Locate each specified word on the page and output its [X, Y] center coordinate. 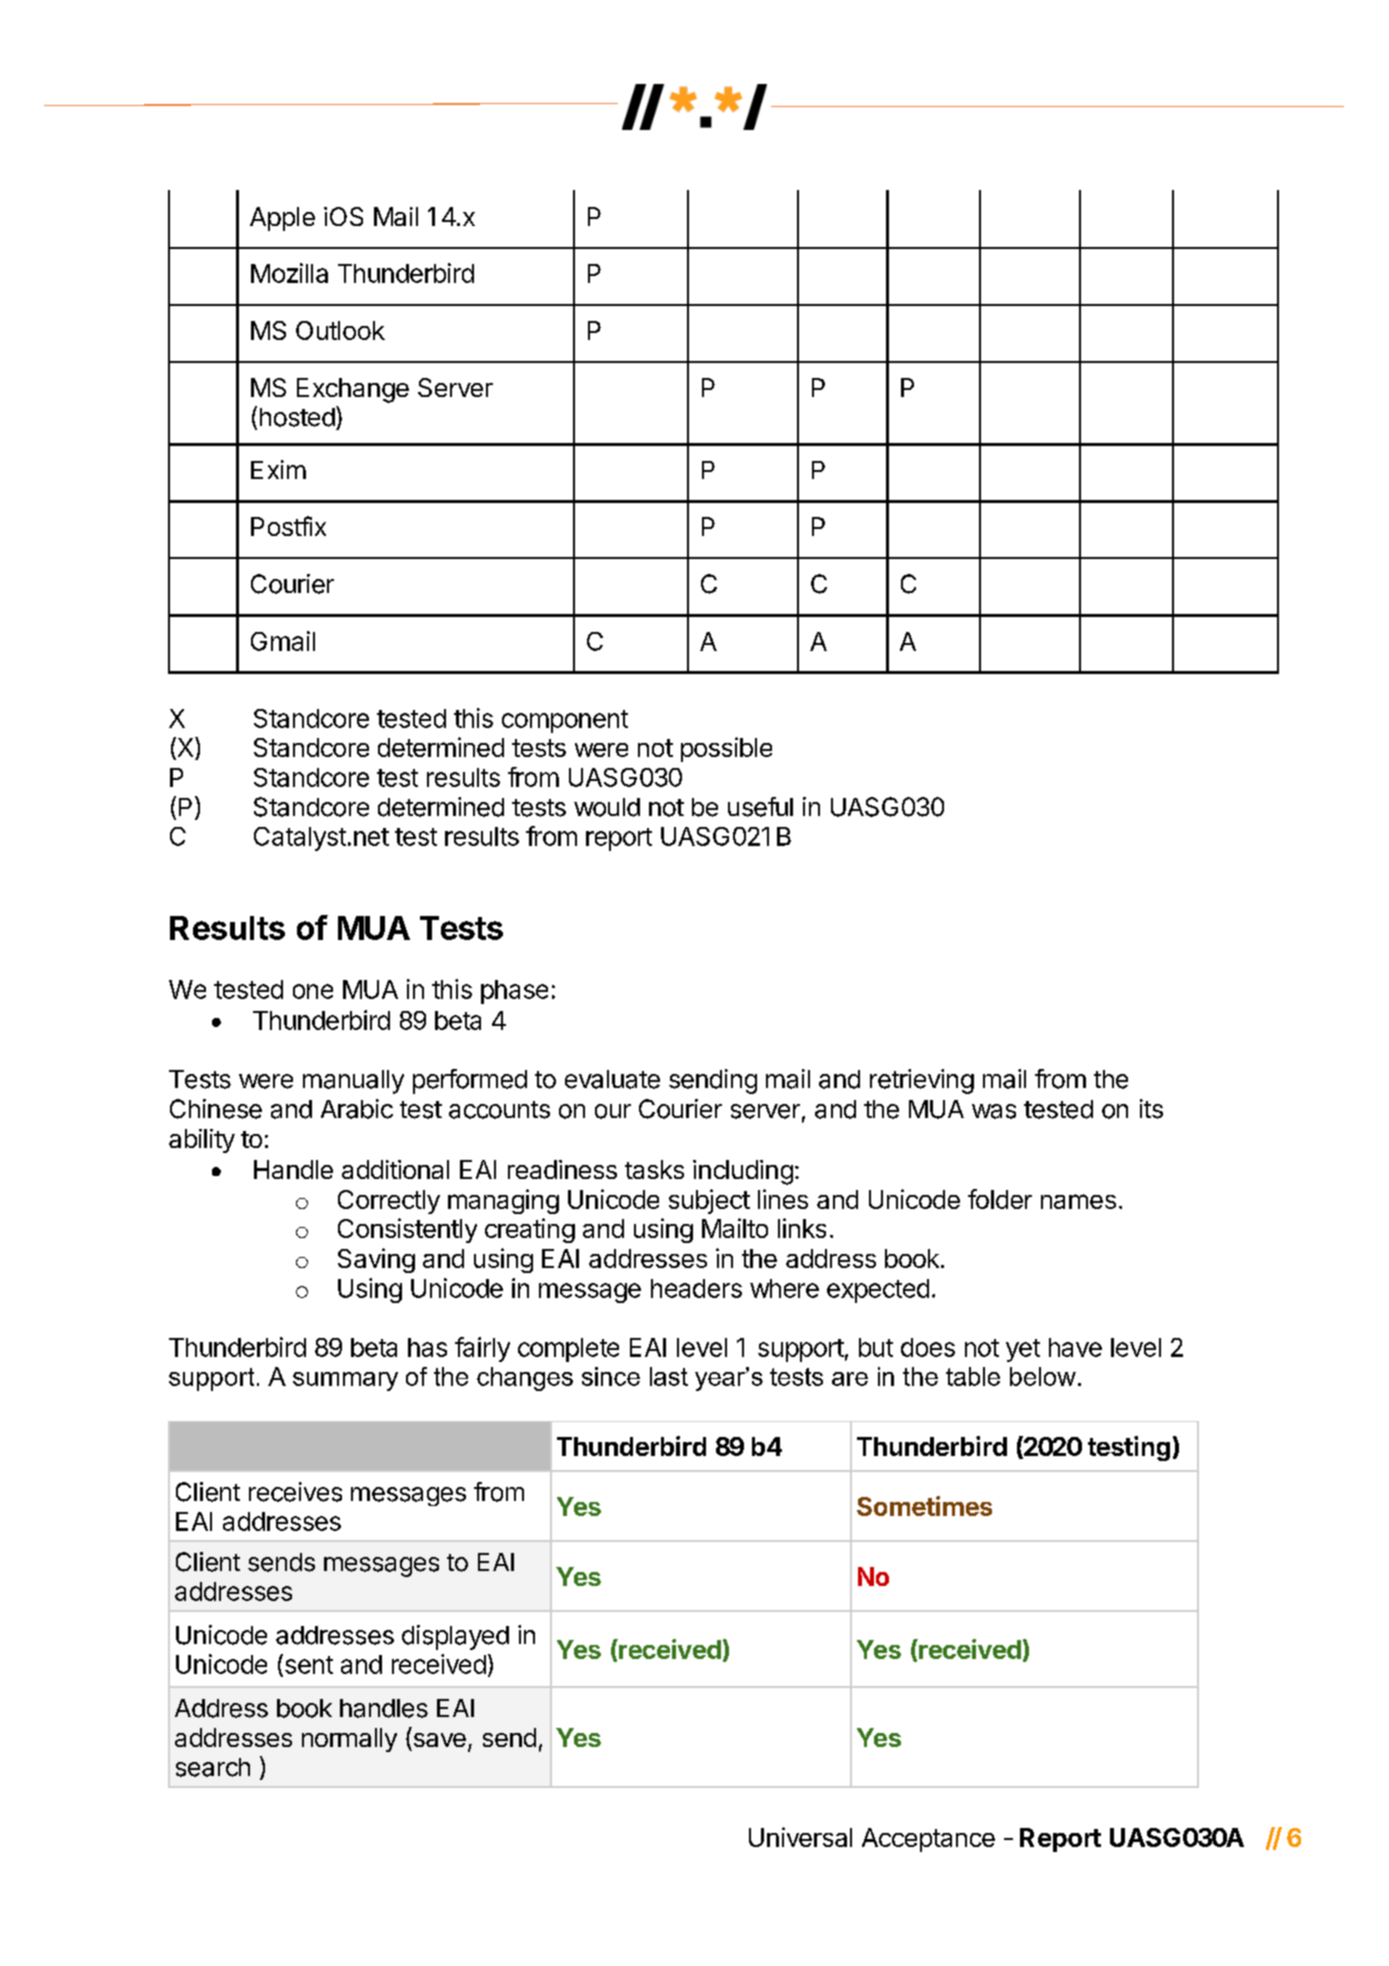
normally [349, 1740]
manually [353, 1082]
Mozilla [289, 273]
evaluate [612, 1079]
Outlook [340, 330]
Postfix [288, 526]
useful [760, 807]
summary [345, 1381]
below [1043, 1376]
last [669, 1376]
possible [726, 749]
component [565, 721]
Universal [800, 1837]
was [994, 1111]
